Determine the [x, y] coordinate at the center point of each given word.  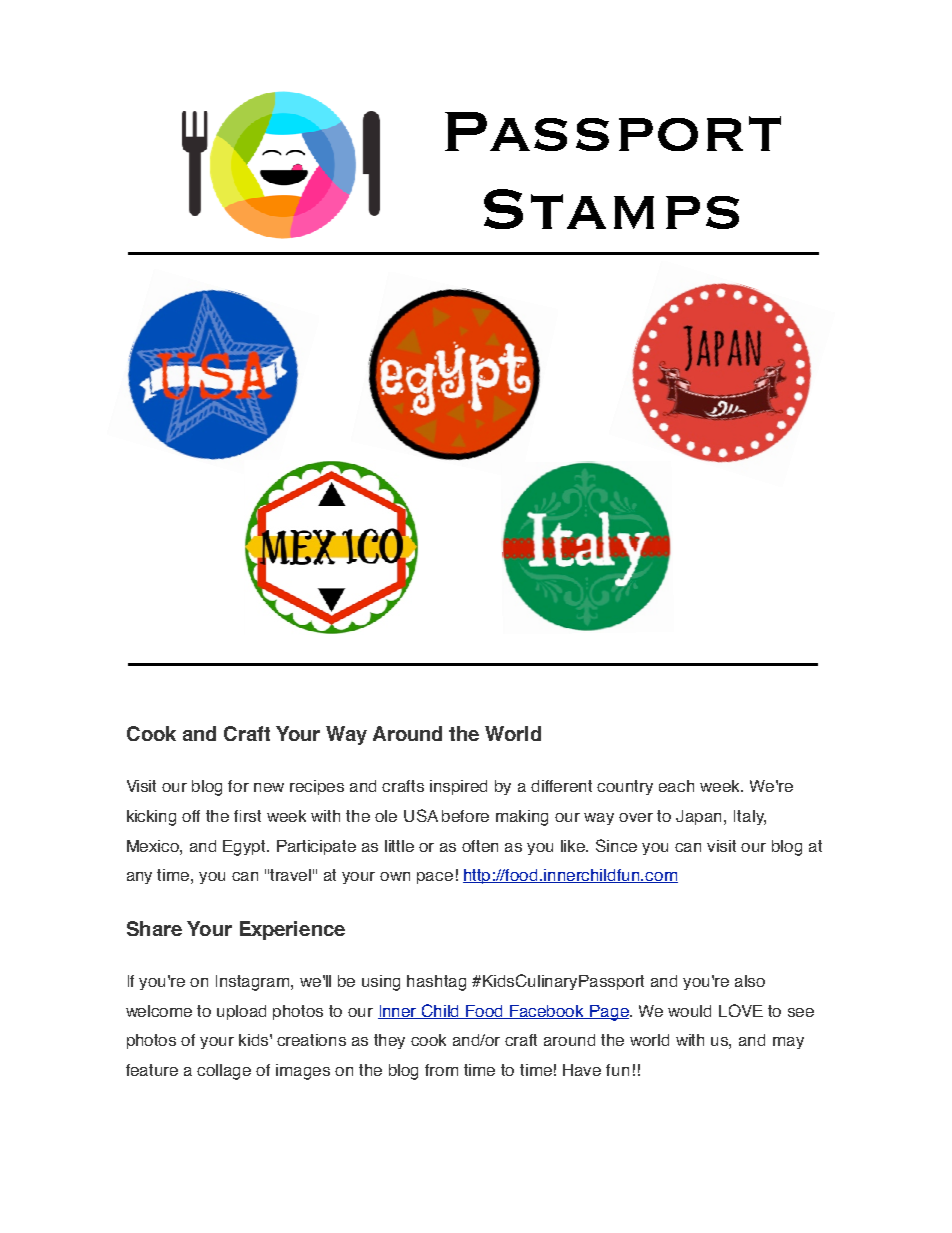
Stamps [611, 209]
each [676, 786]
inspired [458, 787]
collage [224, 1072]
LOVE [741, 1010]
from [441, 1070]
